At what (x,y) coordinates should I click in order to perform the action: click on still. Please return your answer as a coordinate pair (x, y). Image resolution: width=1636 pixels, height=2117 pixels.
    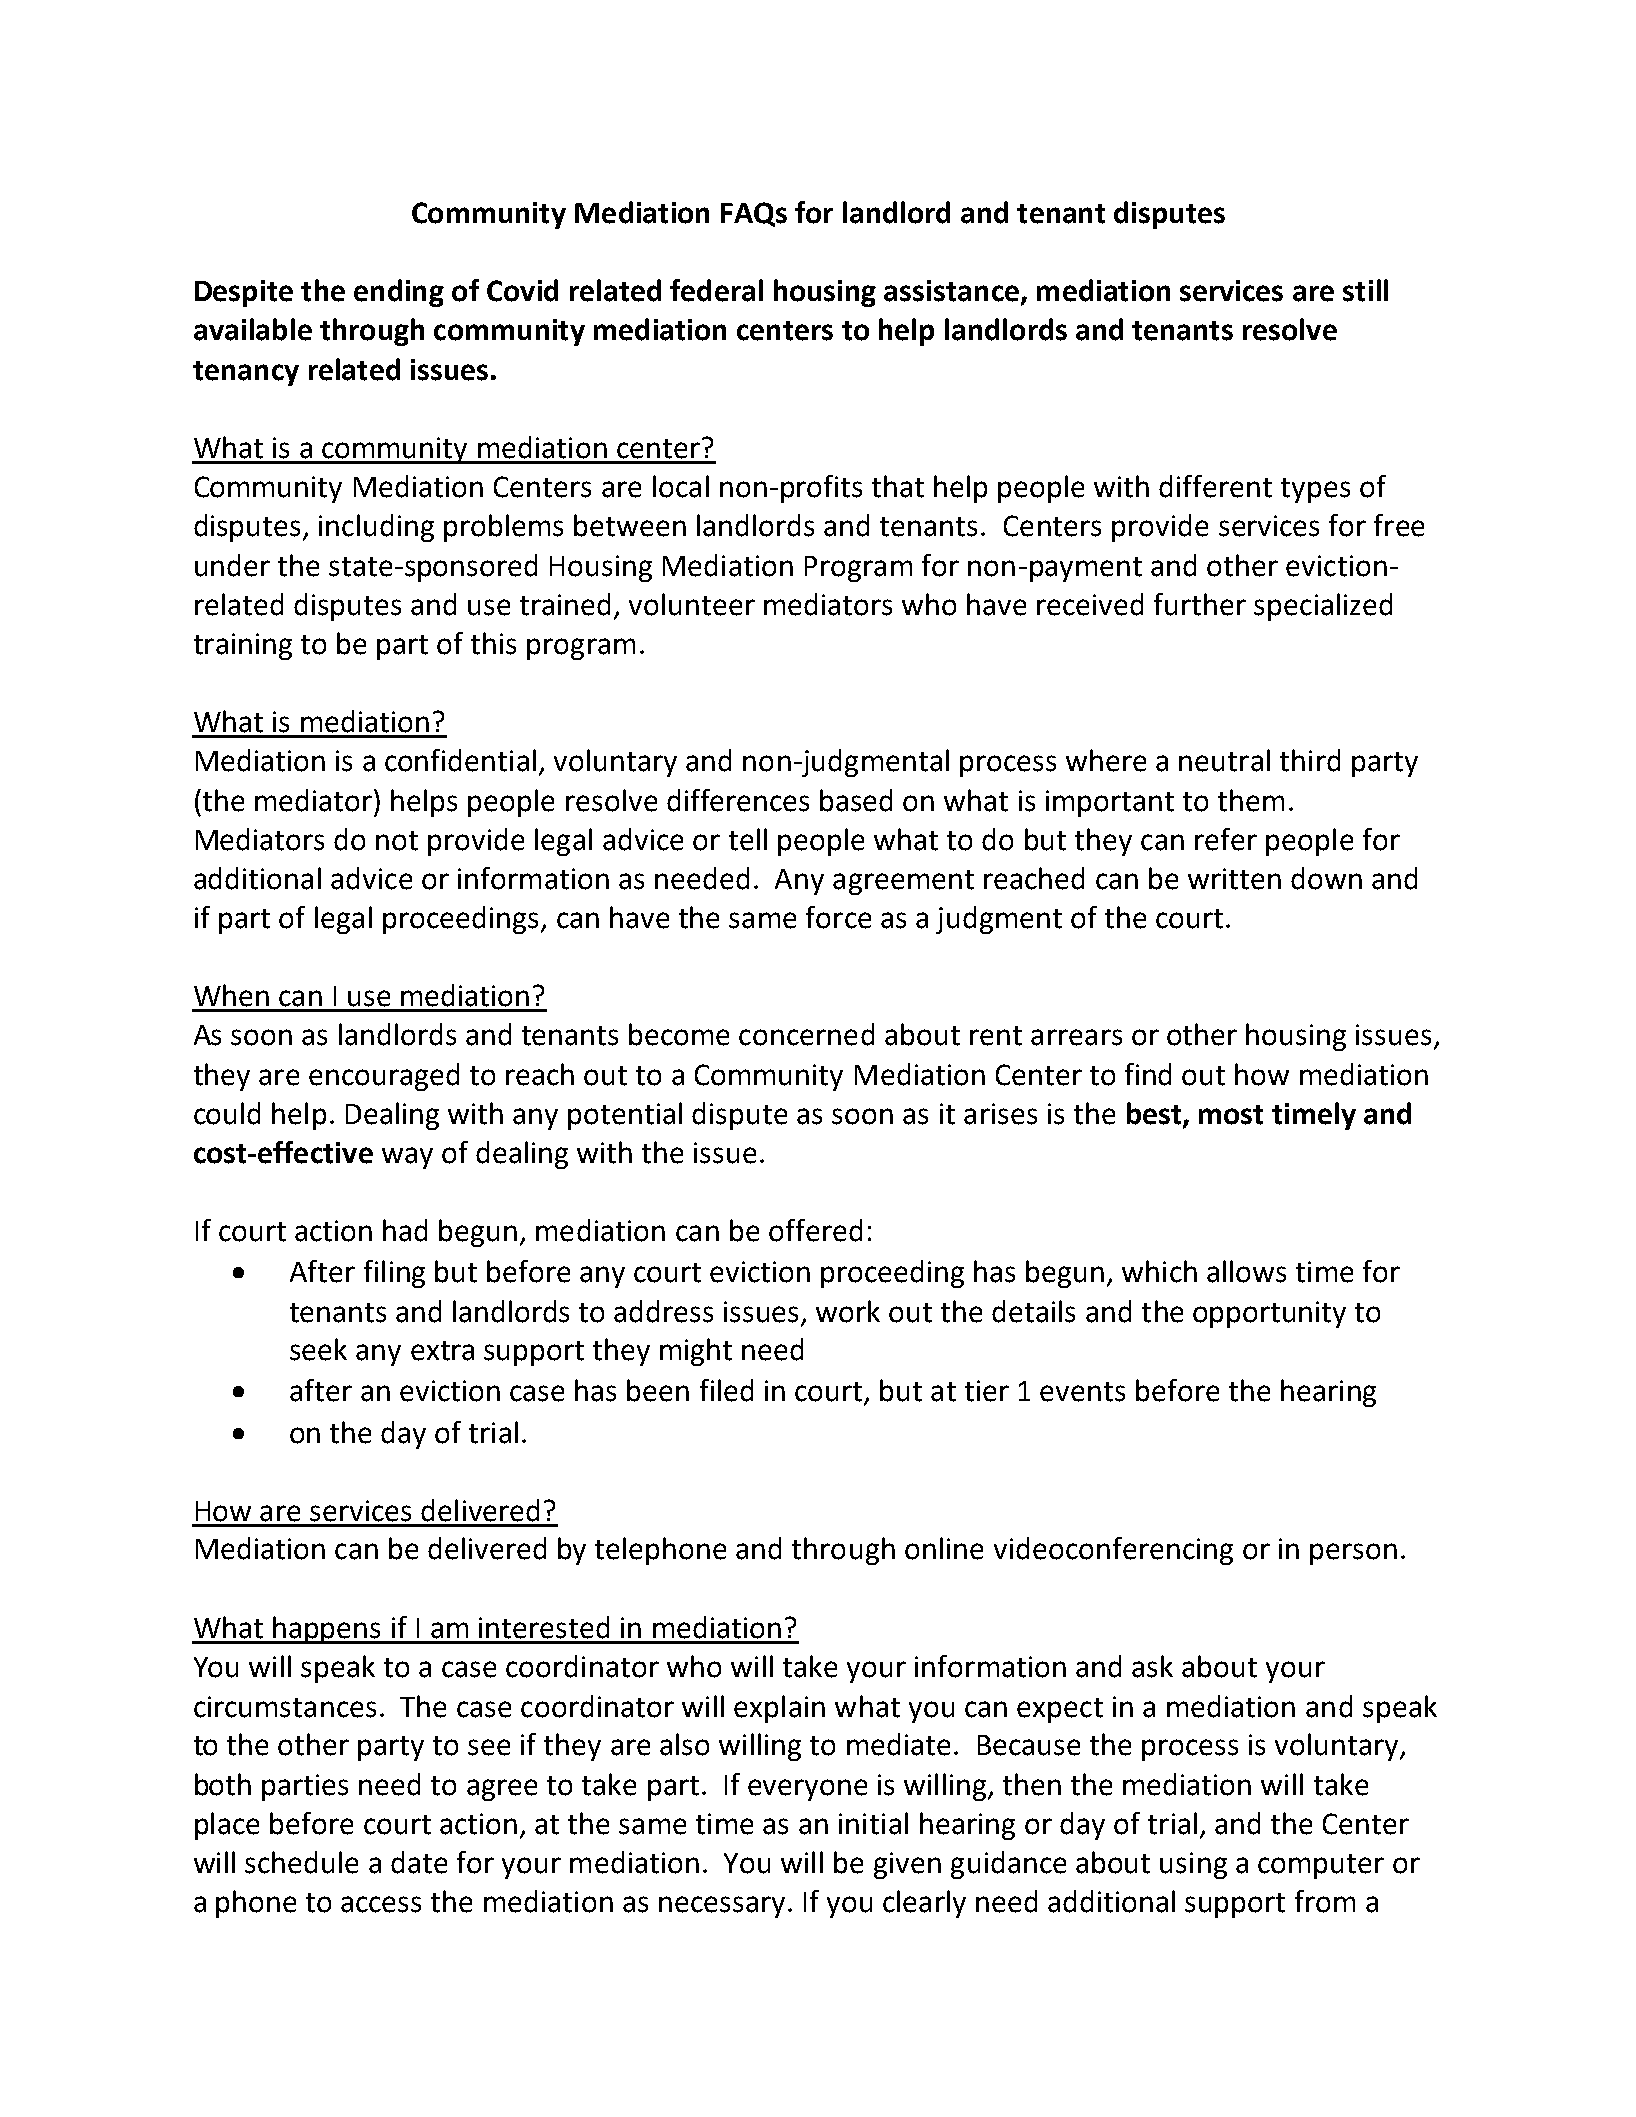
    Looking at the image, I should click on (1365, 290).
